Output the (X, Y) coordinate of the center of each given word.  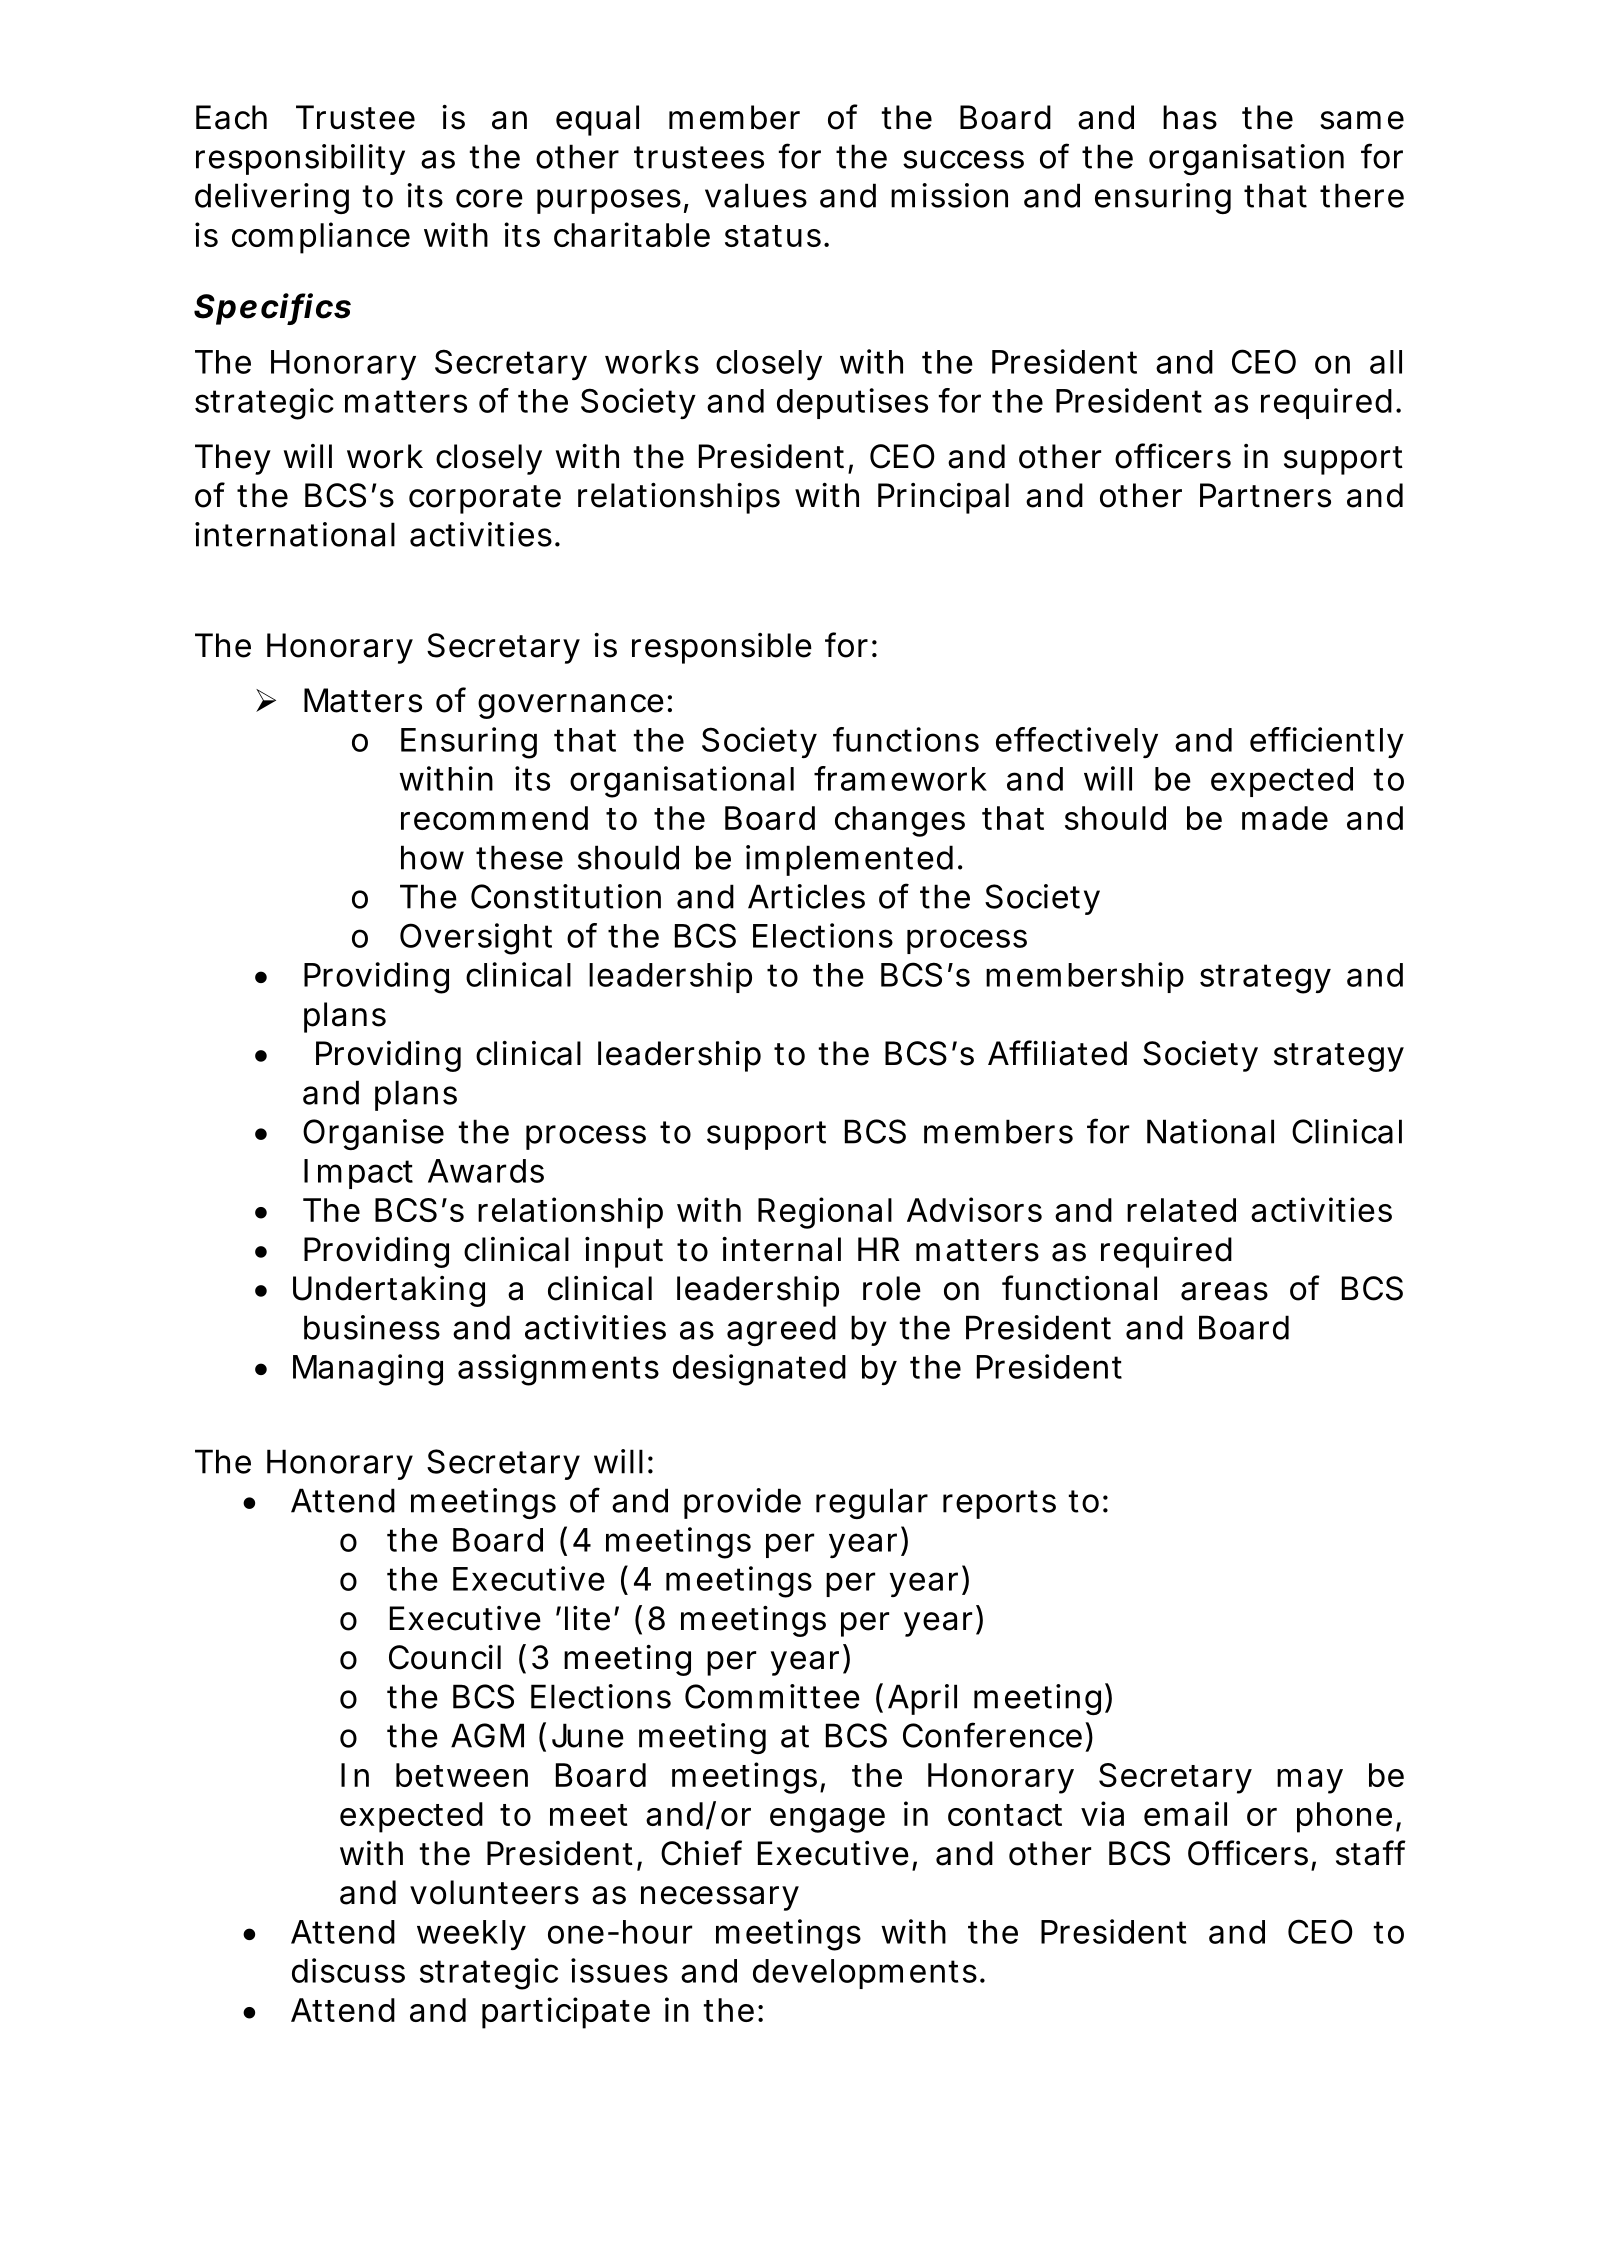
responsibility (300, 159)
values (756, 195)
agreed (781, 1330)
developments (865, 1974)
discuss (348, 1970)
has (1190, 117)
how (432, 857)
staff (1371, 1853)
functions (906, 739)
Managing (368, 1370)
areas (1224, 1291)
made (1285, 818)
